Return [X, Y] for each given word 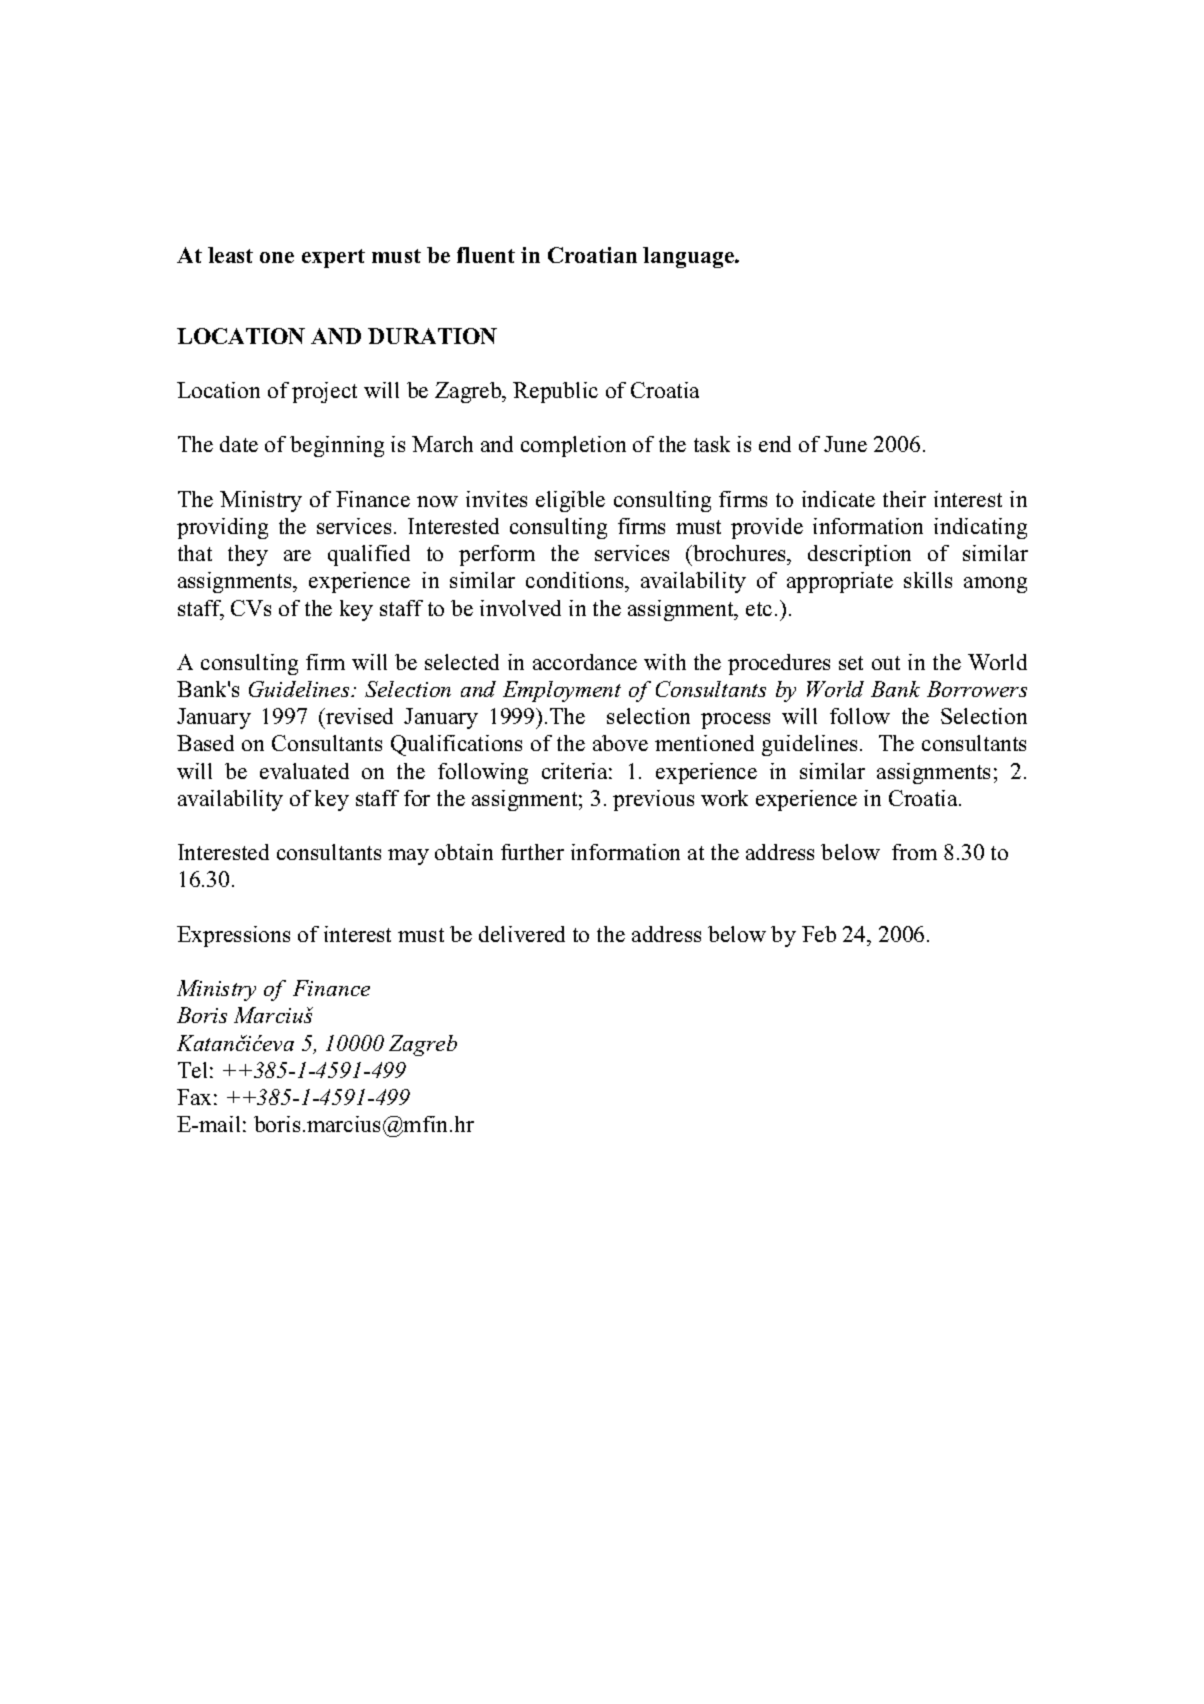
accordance [585, 662]
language [689, 257]
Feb [819, 934]
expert [333, 258]
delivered [522, 934]
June [845, 444]
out [886, 663]
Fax [194, 1097]
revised [358, 716]
